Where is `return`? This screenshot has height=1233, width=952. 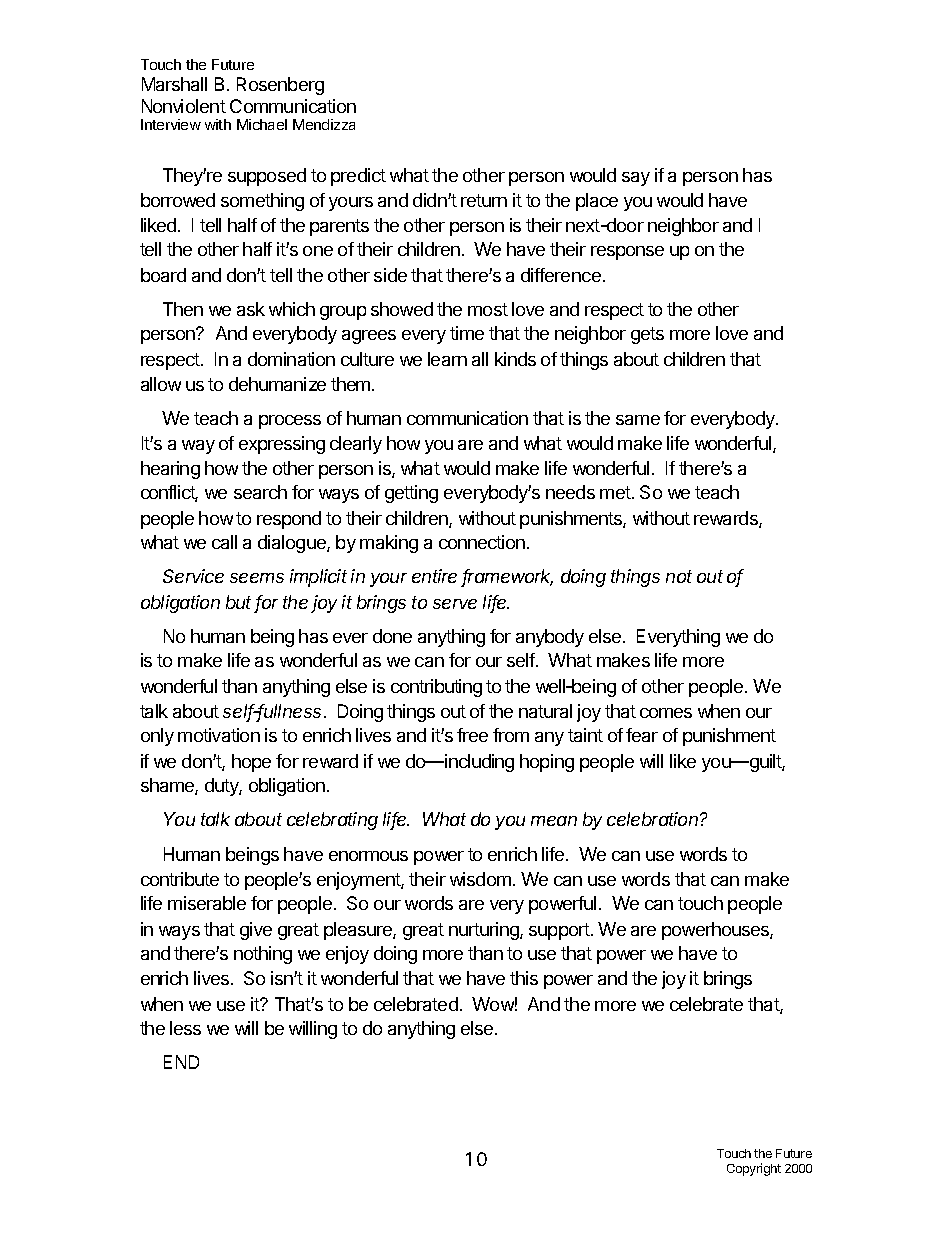 return is located at coordinates (484, 200).
